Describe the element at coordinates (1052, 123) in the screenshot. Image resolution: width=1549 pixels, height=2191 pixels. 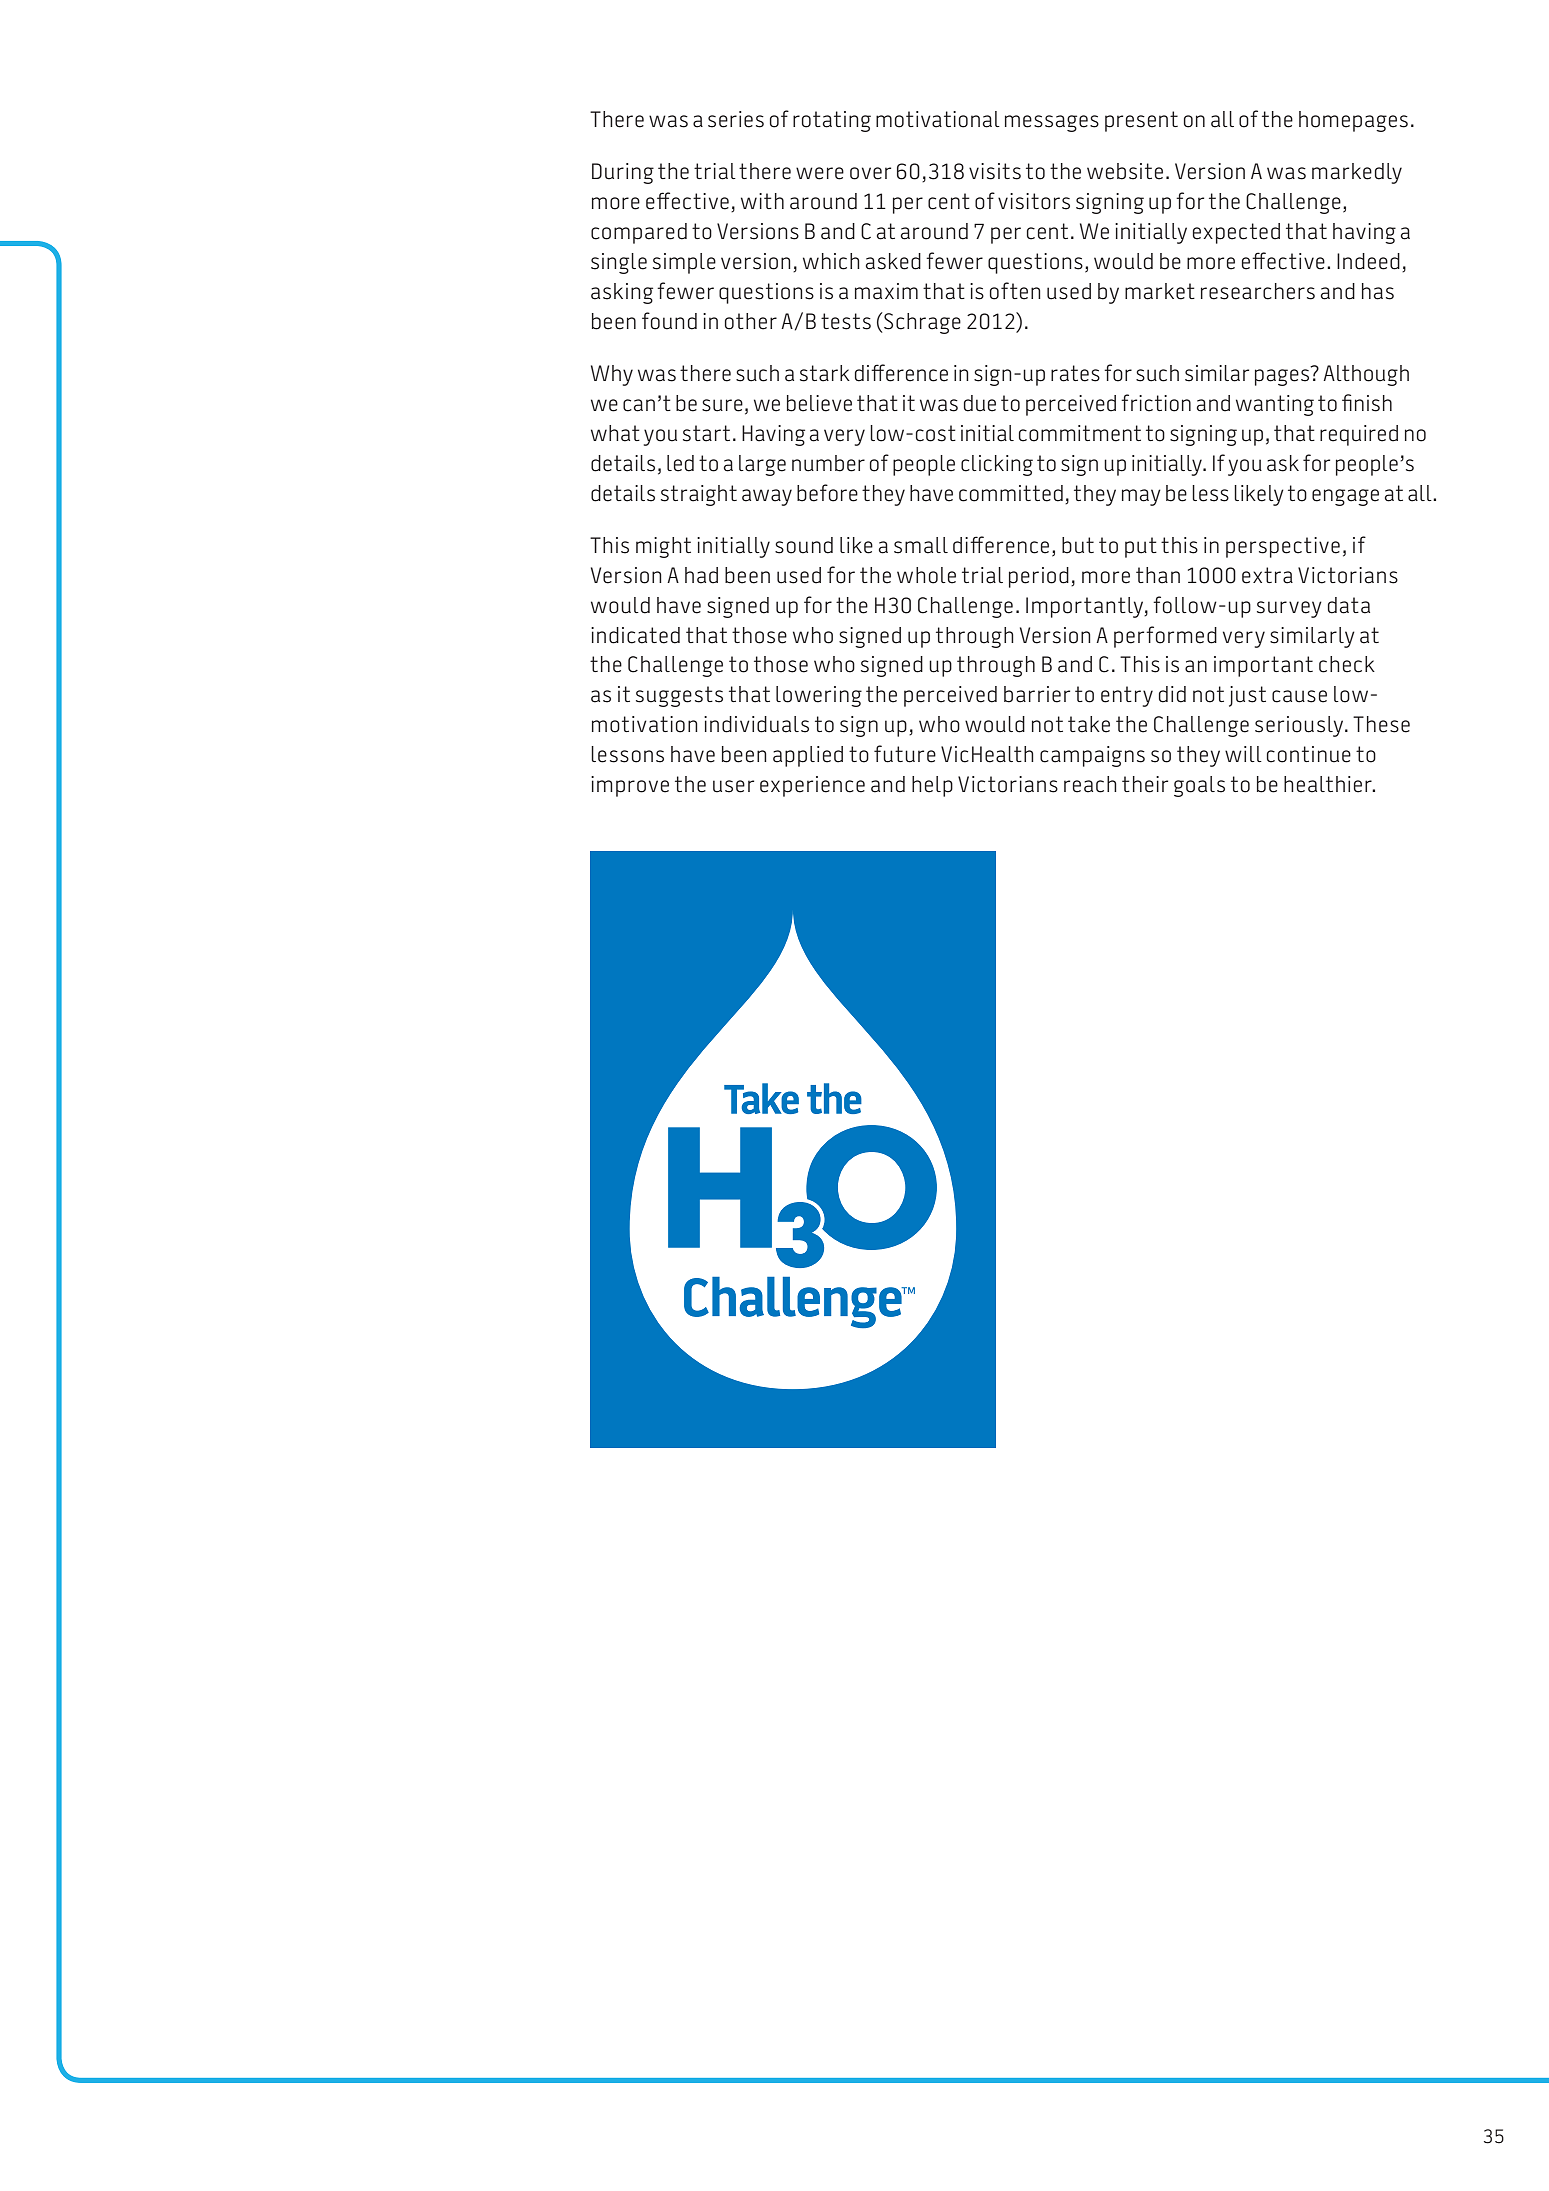
I see `messages` at that location.
